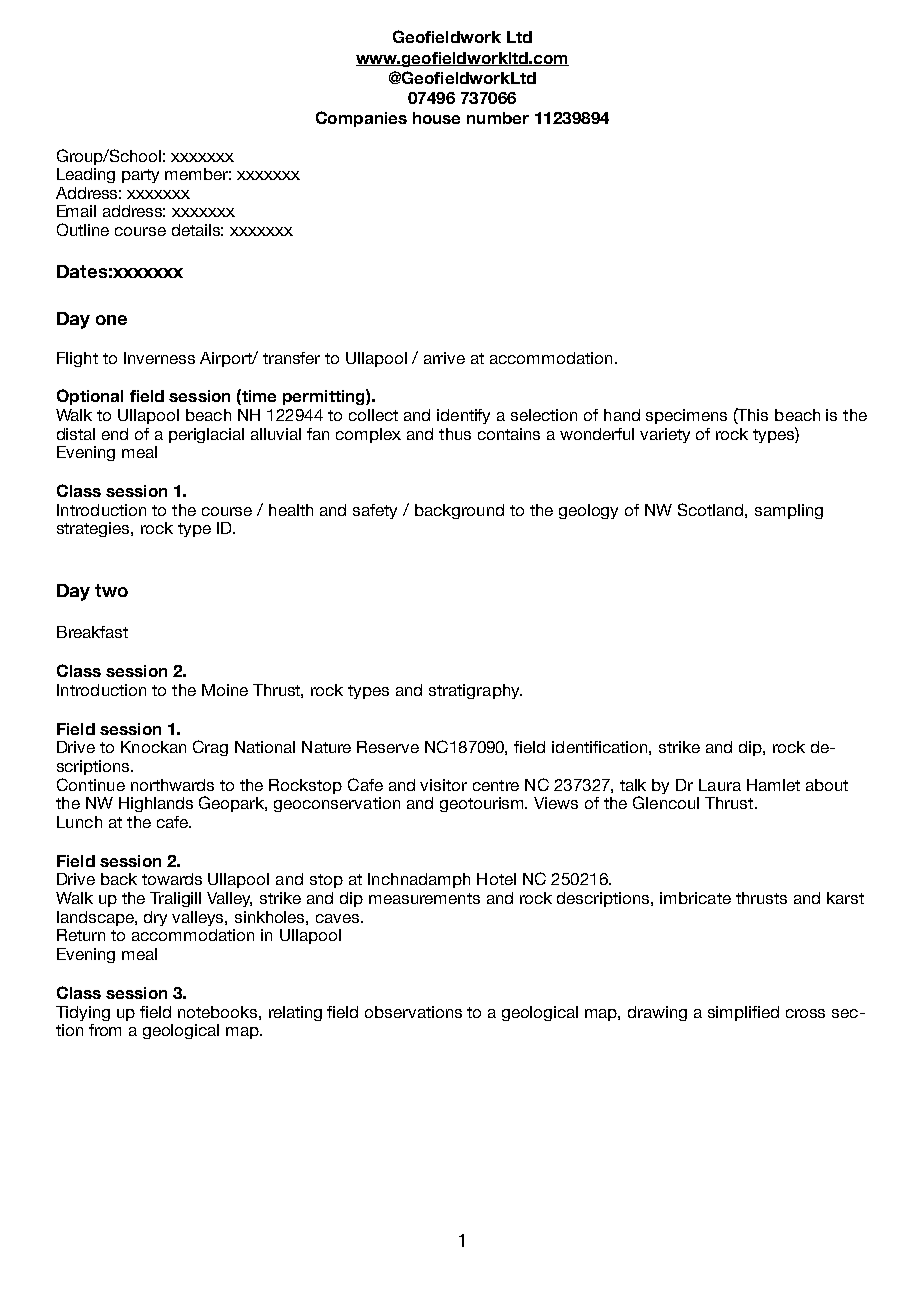  What do you see at coordinates (424, 898) in the screenshot?
I see `measurements` at bounding box center [424, 898].
